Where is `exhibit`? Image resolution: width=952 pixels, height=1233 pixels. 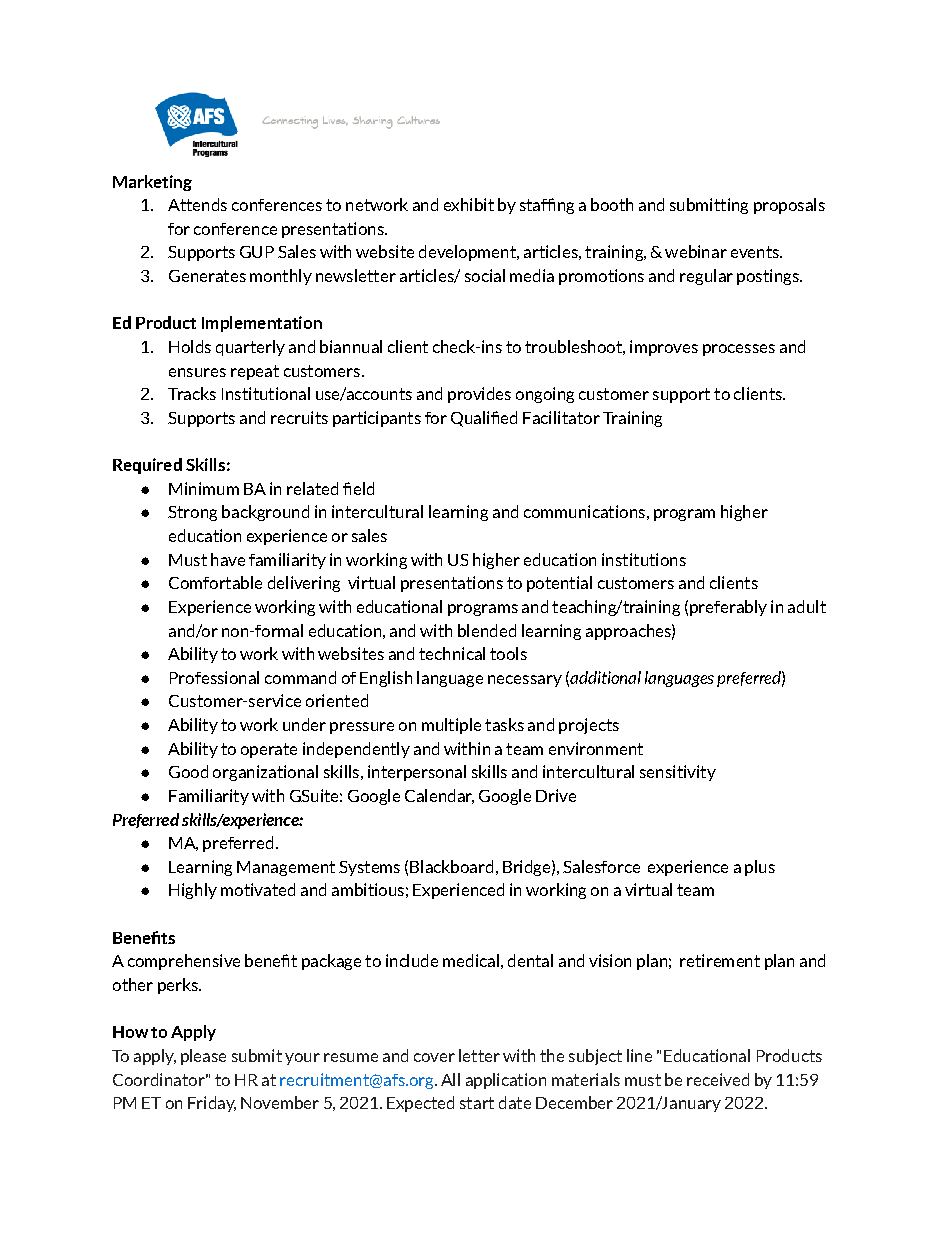 exhibit is located at coordinates (469, 204).
